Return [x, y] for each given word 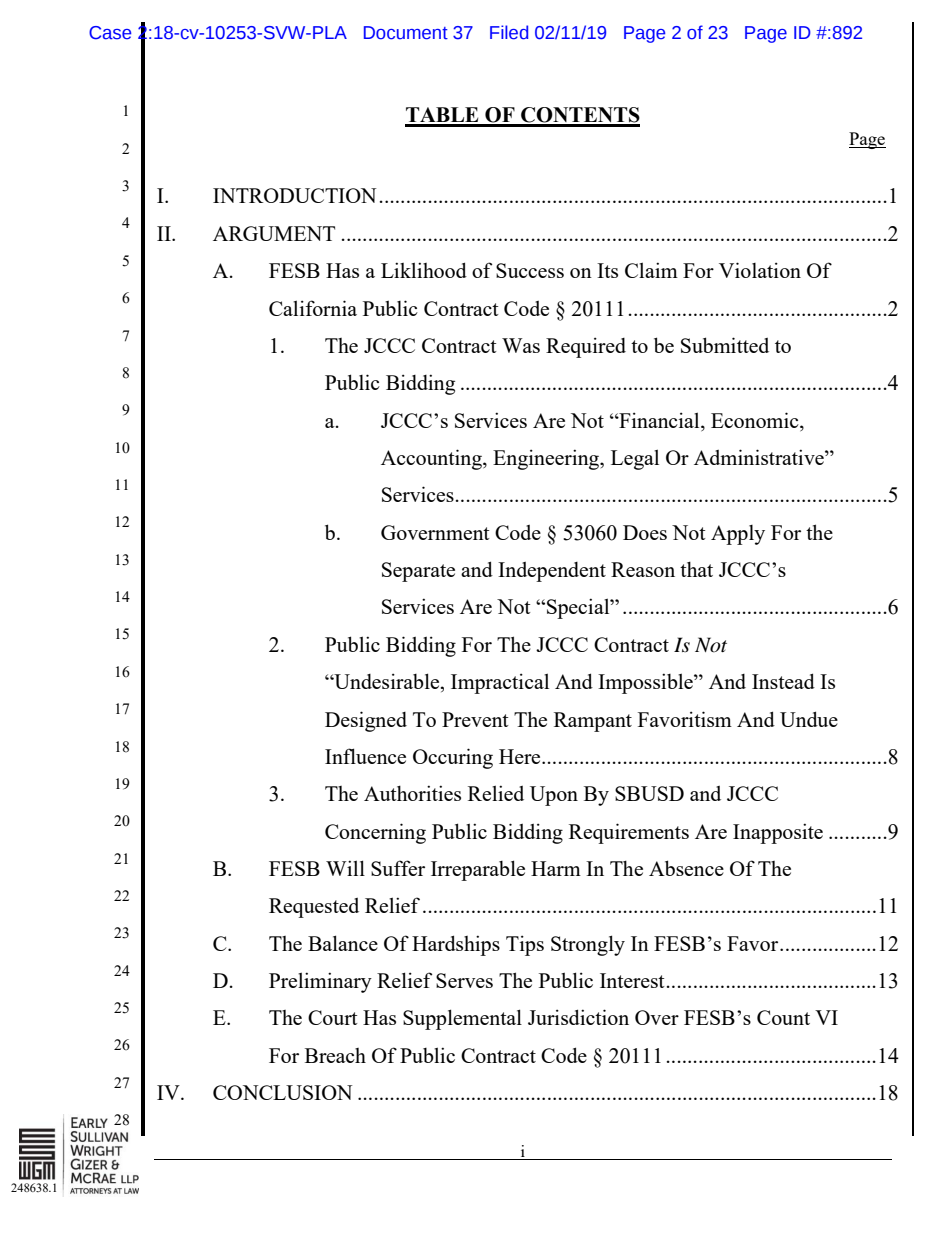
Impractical [500, 683]
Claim [651, 270]
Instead [783, 681]
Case [110, 33]
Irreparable [478, 870]
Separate [418, 572]
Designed [366, 721]
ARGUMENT [274, 233]
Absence [686, 868]
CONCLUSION [283, 1092]
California [313, 308]
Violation [760, 270]
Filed [509, 32]
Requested [314, 908]
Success [530, 270]
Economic [756, 420]
